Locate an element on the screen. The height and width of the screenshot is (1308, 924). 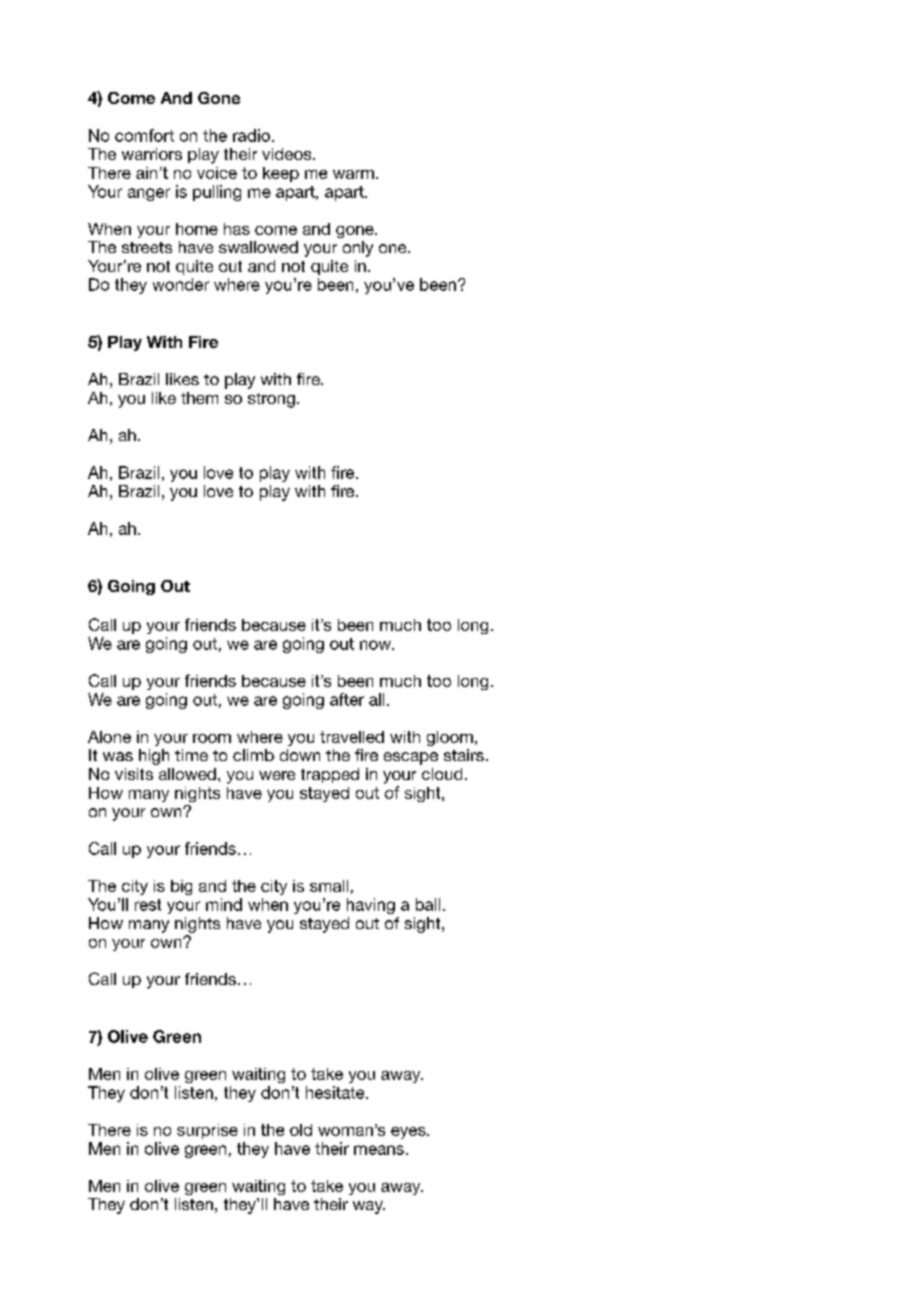
old is located at coordinates (301, 1130).
